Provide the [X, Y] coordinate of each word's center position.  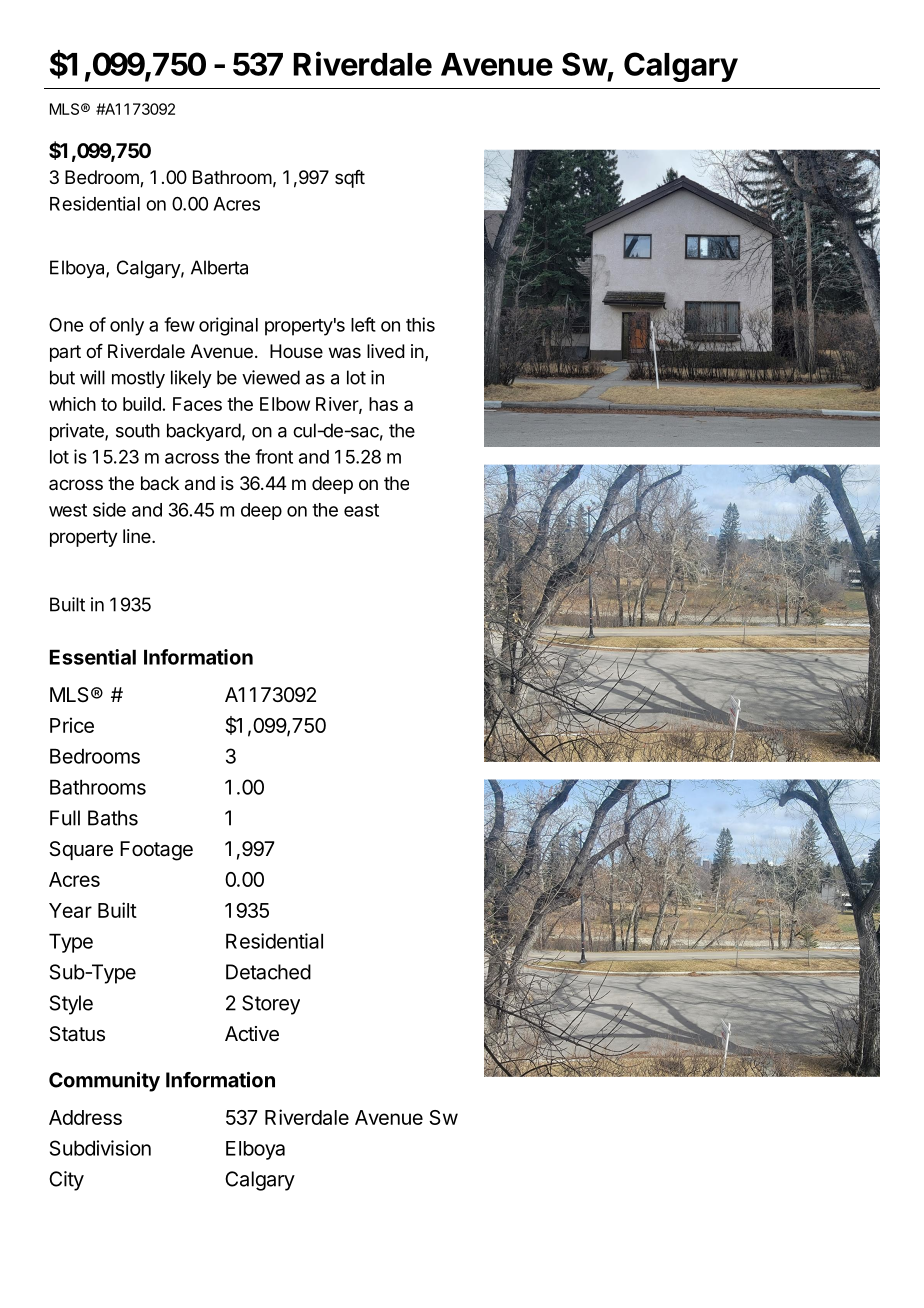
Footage [156, 851]
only [127, 327]
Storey [271, 1005]
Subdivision [100, 1148]
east [361, 510]
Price [72, 725]
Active [252, 1034]
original [228, 326]
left [363, 324]
